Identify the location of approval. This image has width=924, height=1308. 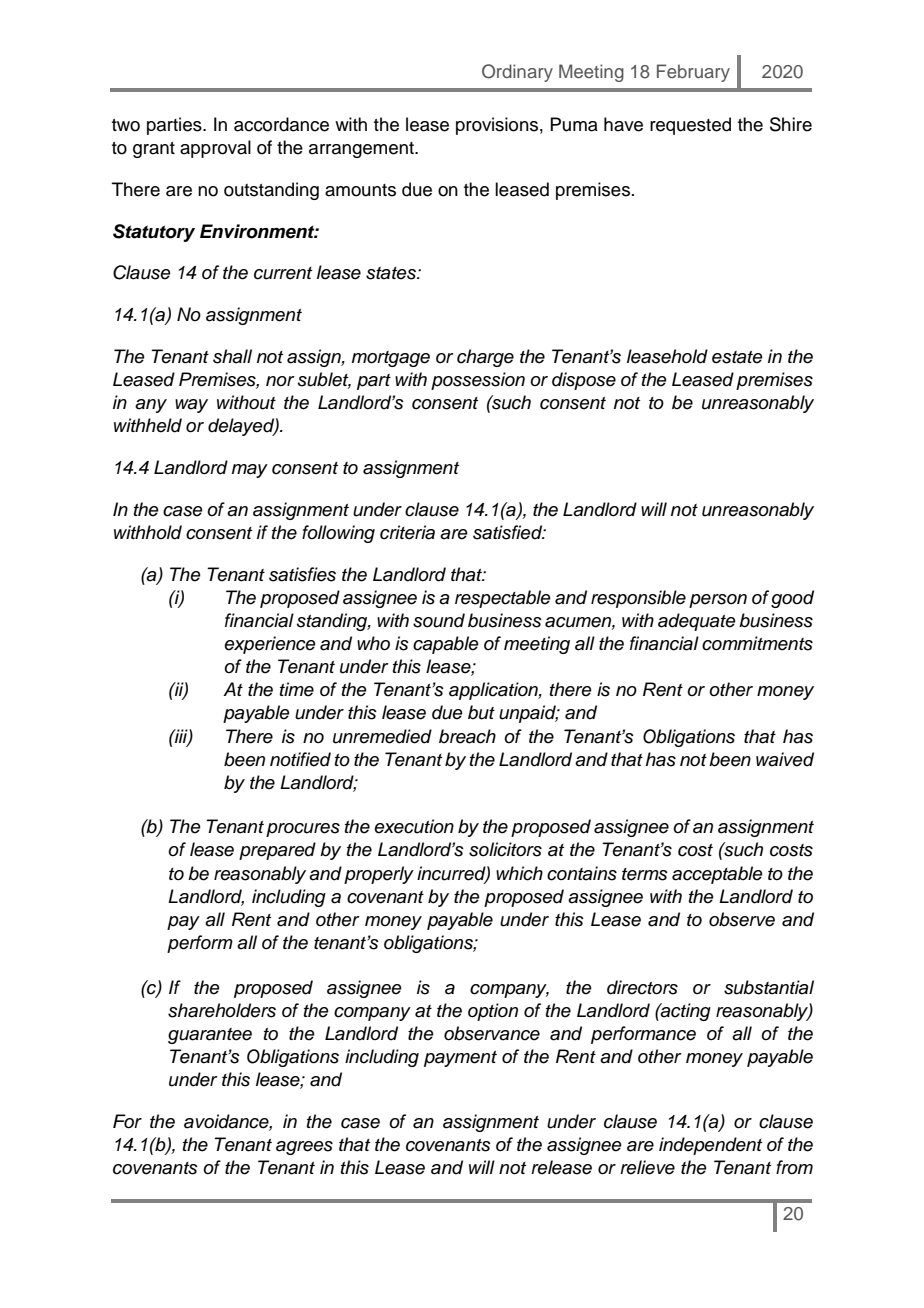
(215, 149).
